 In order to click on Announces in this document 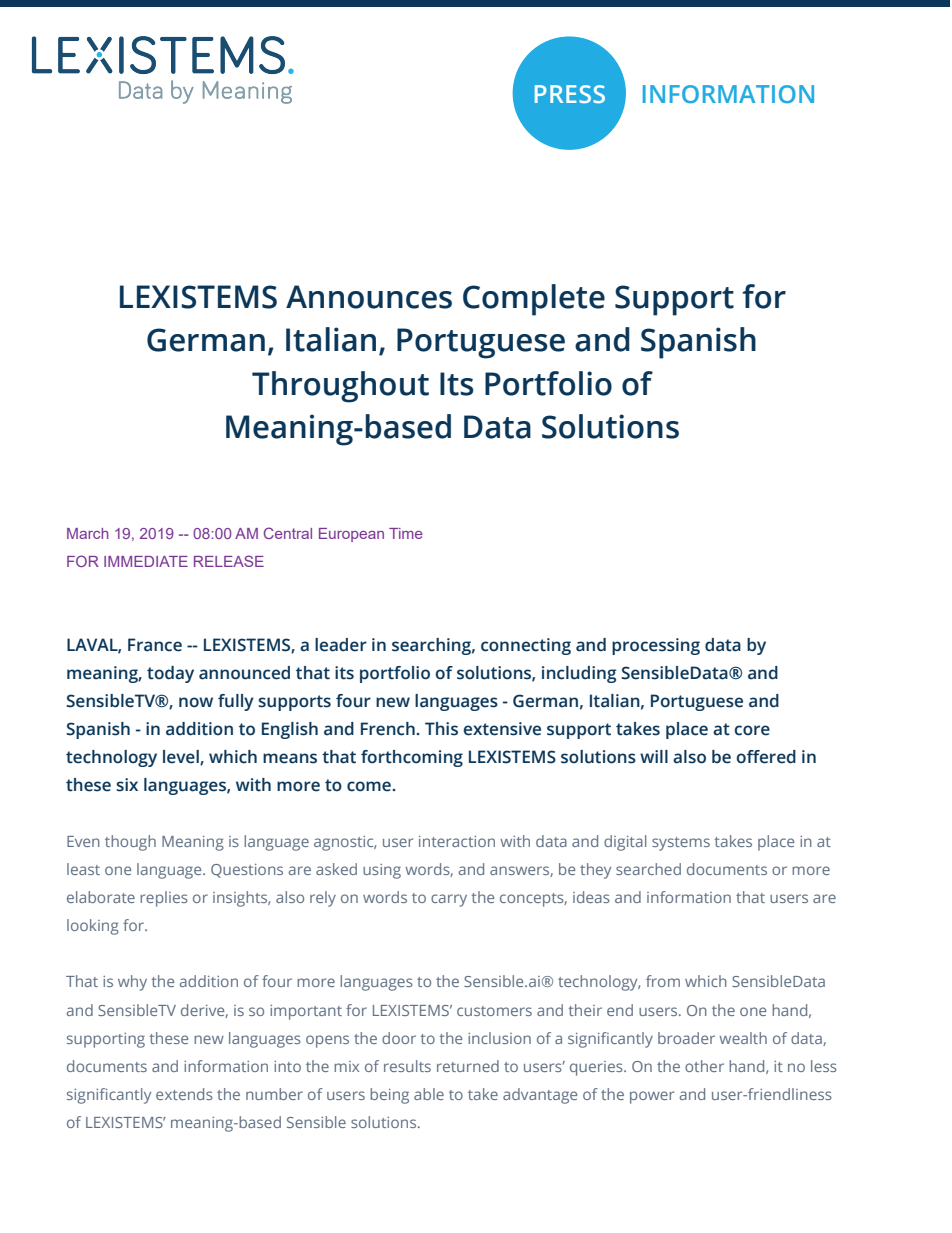, I will do `click(369, 297)`.
